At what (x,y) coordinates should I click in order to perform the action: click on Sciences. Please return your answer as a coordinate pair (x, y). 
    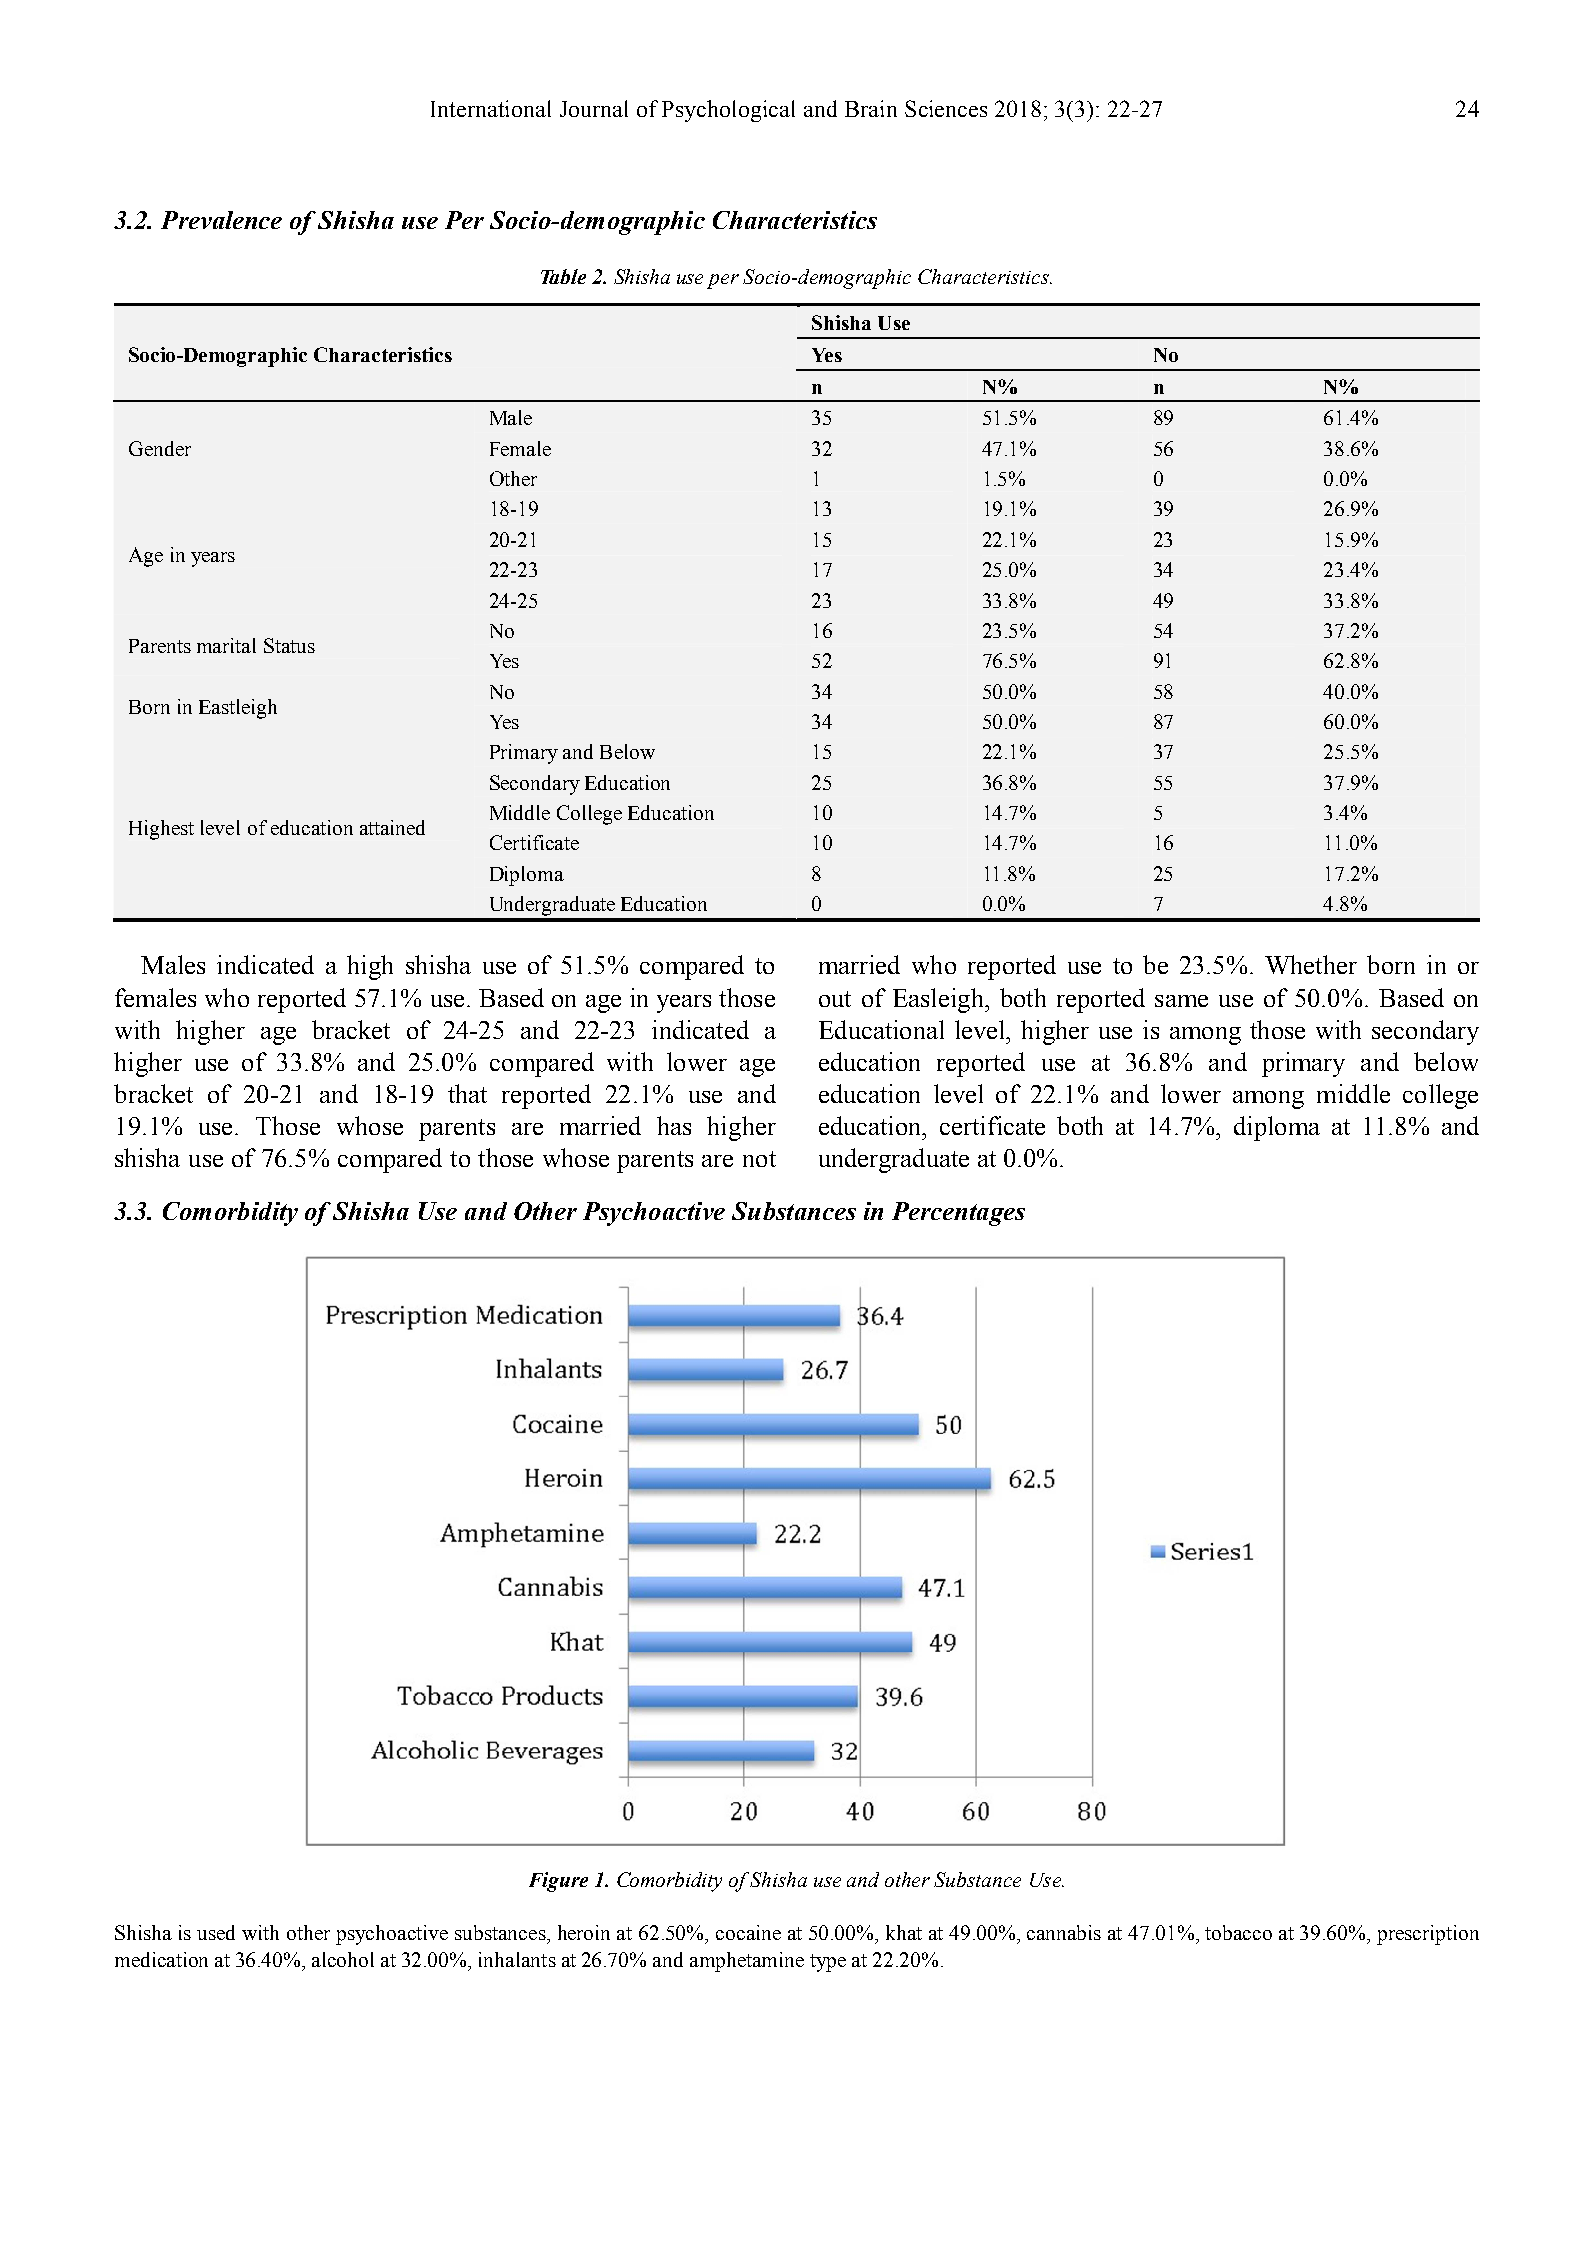
    Looking at the image, I should click on (946, 108).
